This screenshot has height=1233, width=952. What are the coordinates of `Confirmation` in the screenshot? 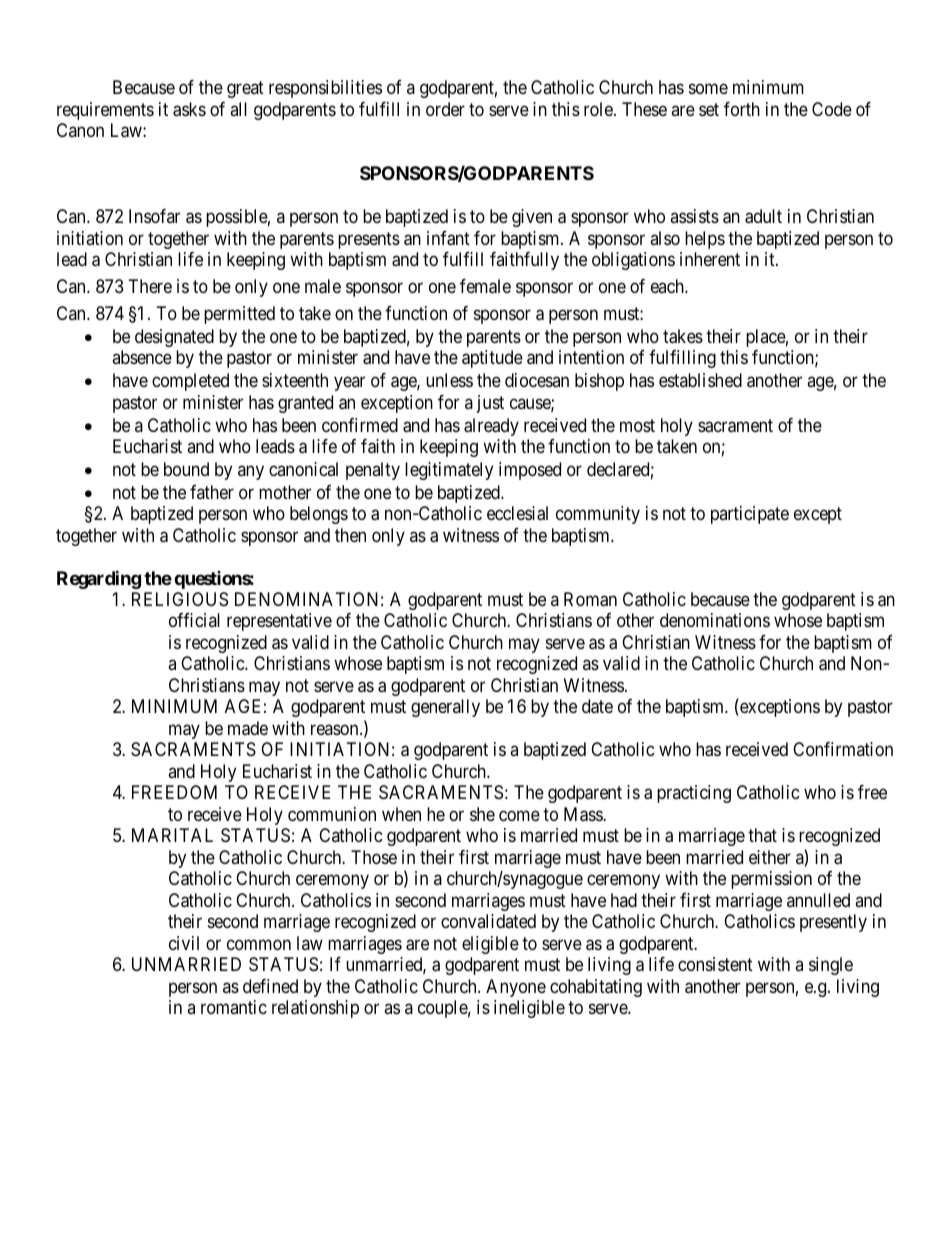 It's located at (843, 749).
